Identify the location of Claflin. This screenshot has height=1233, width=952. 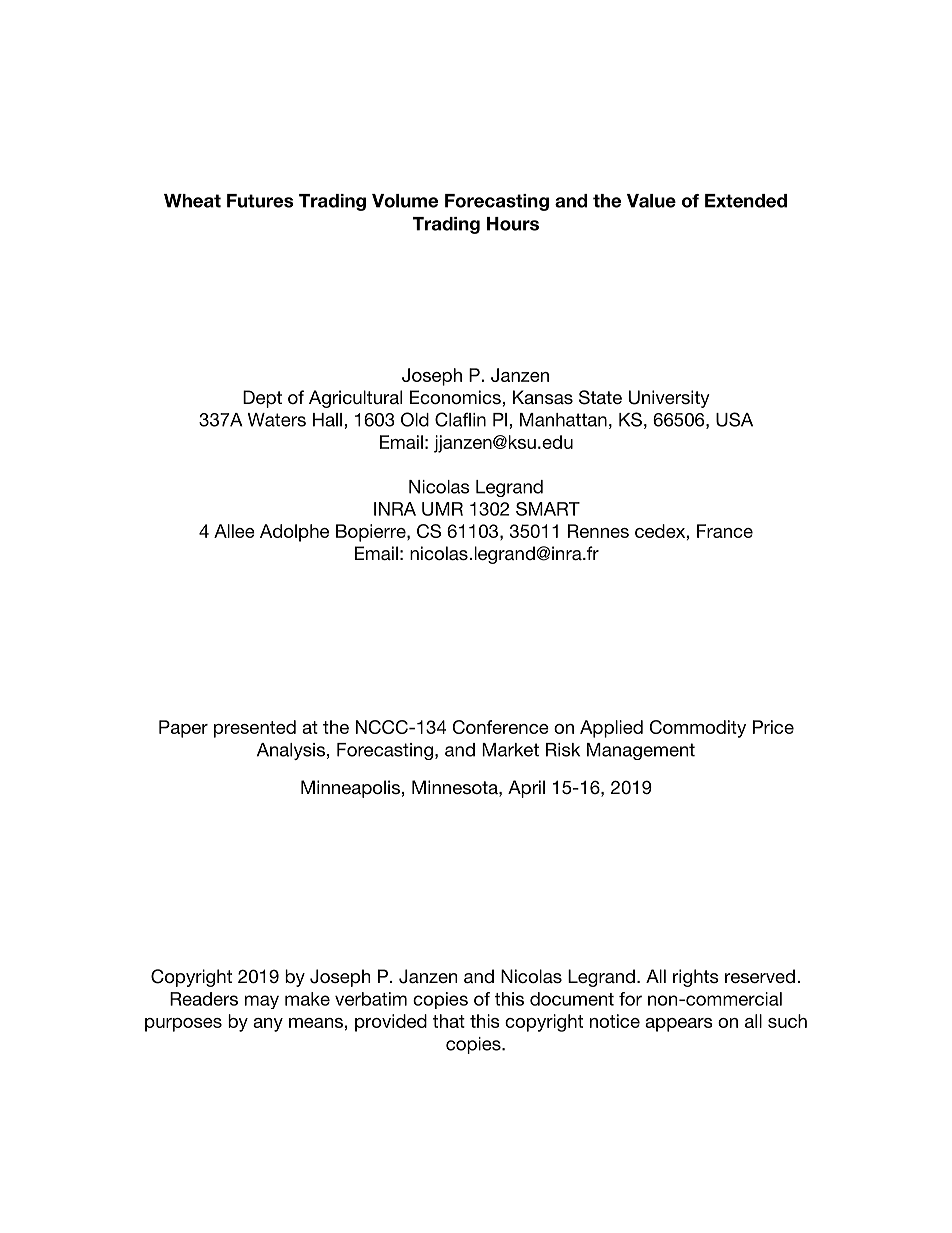
(460, 419).
